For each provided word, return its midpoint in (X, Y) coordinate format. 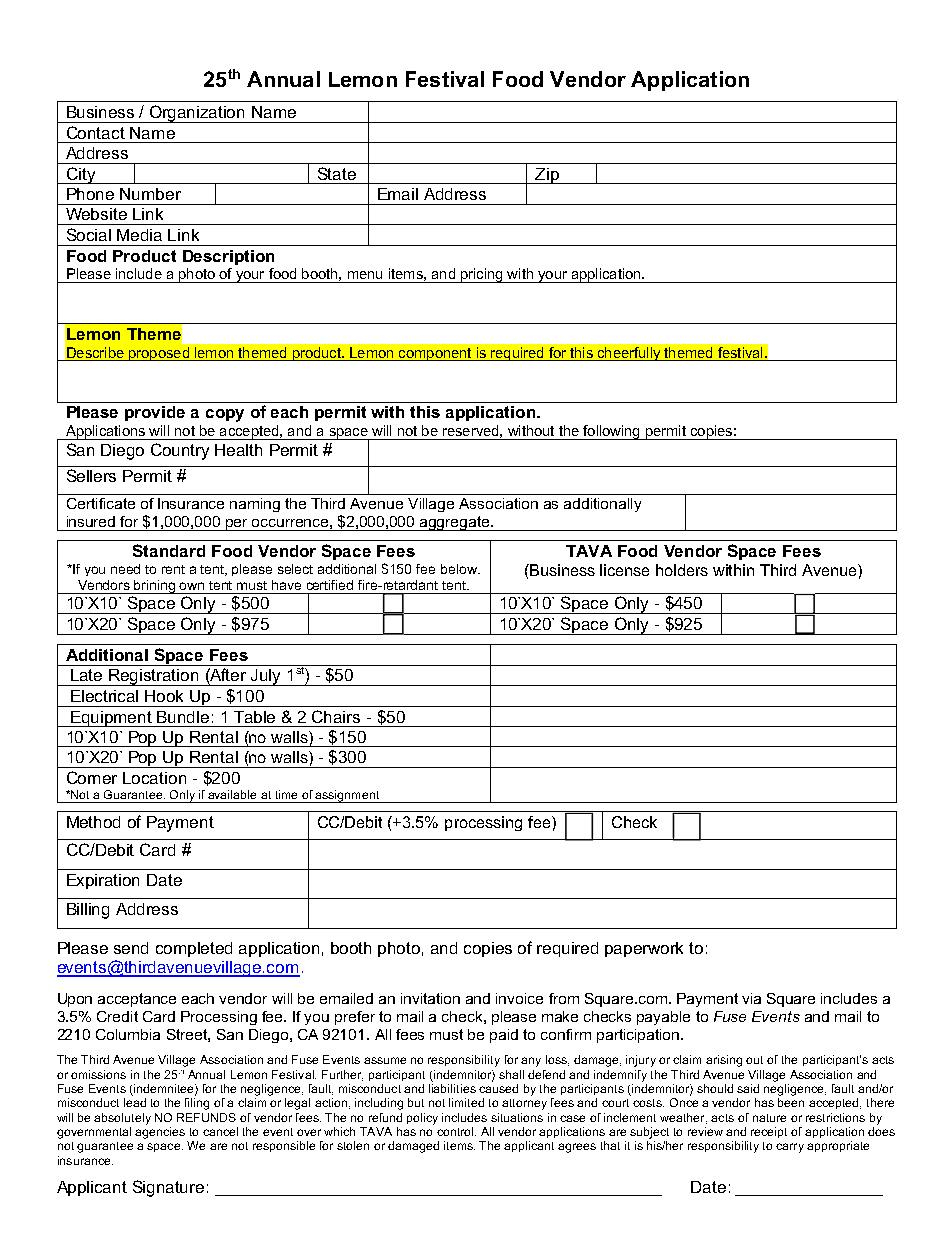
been (791, 1102)
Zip (547, 176)
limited (466, 1102)
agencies (160, 1133)
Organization (198, 114)
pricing (481, 275)
